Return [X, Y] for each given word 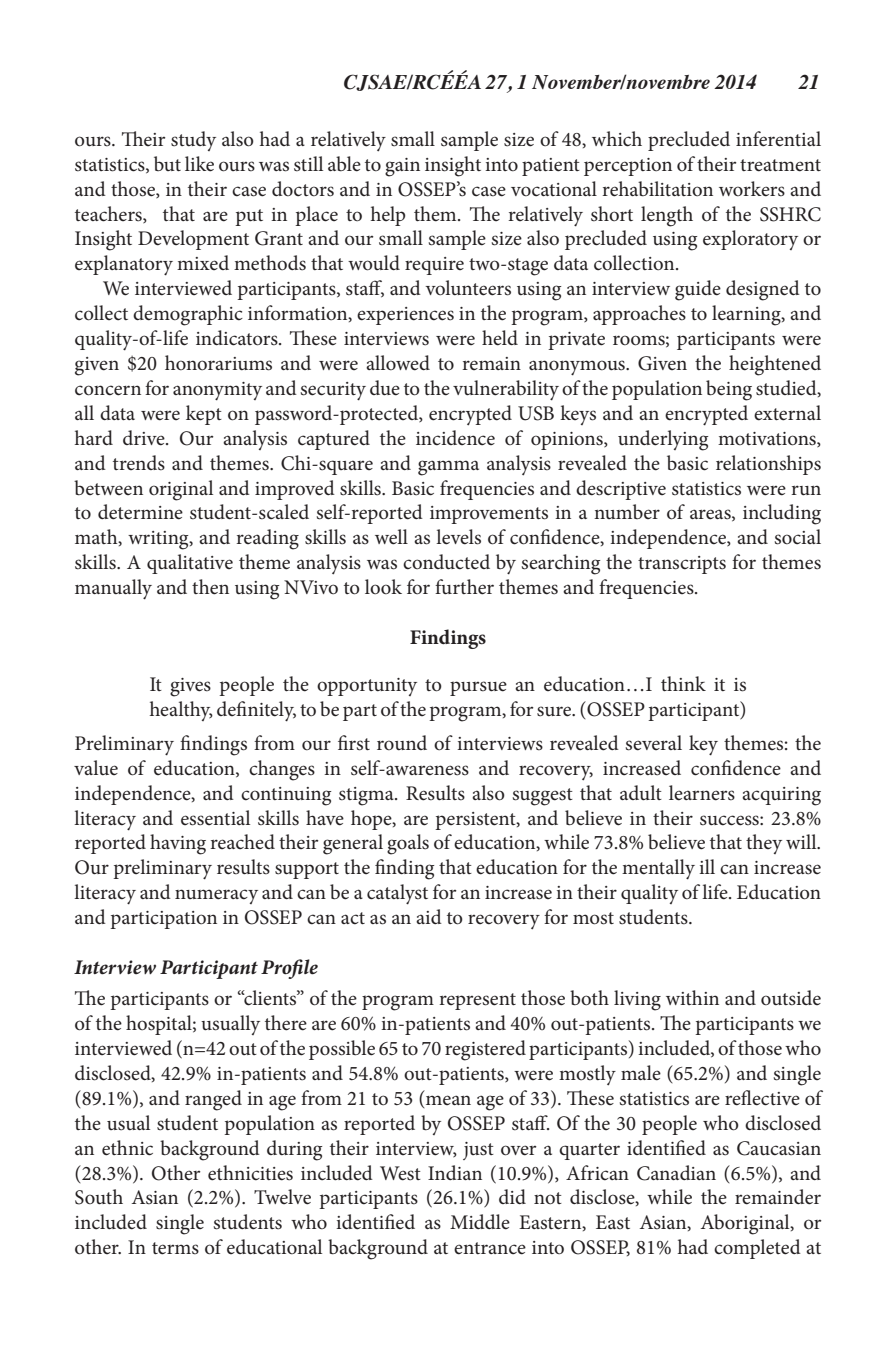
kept [204, 415]
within [692, 997]
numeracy [216, 896]
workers [752, 189]
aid [429, 916]
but [167, 163]
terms [175, 1248]
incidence [455, 438]
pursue [478, 688]
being [729, 390]
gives [190, 687]
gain [402, 167]
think [683, 683]
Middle [480, 1222]
